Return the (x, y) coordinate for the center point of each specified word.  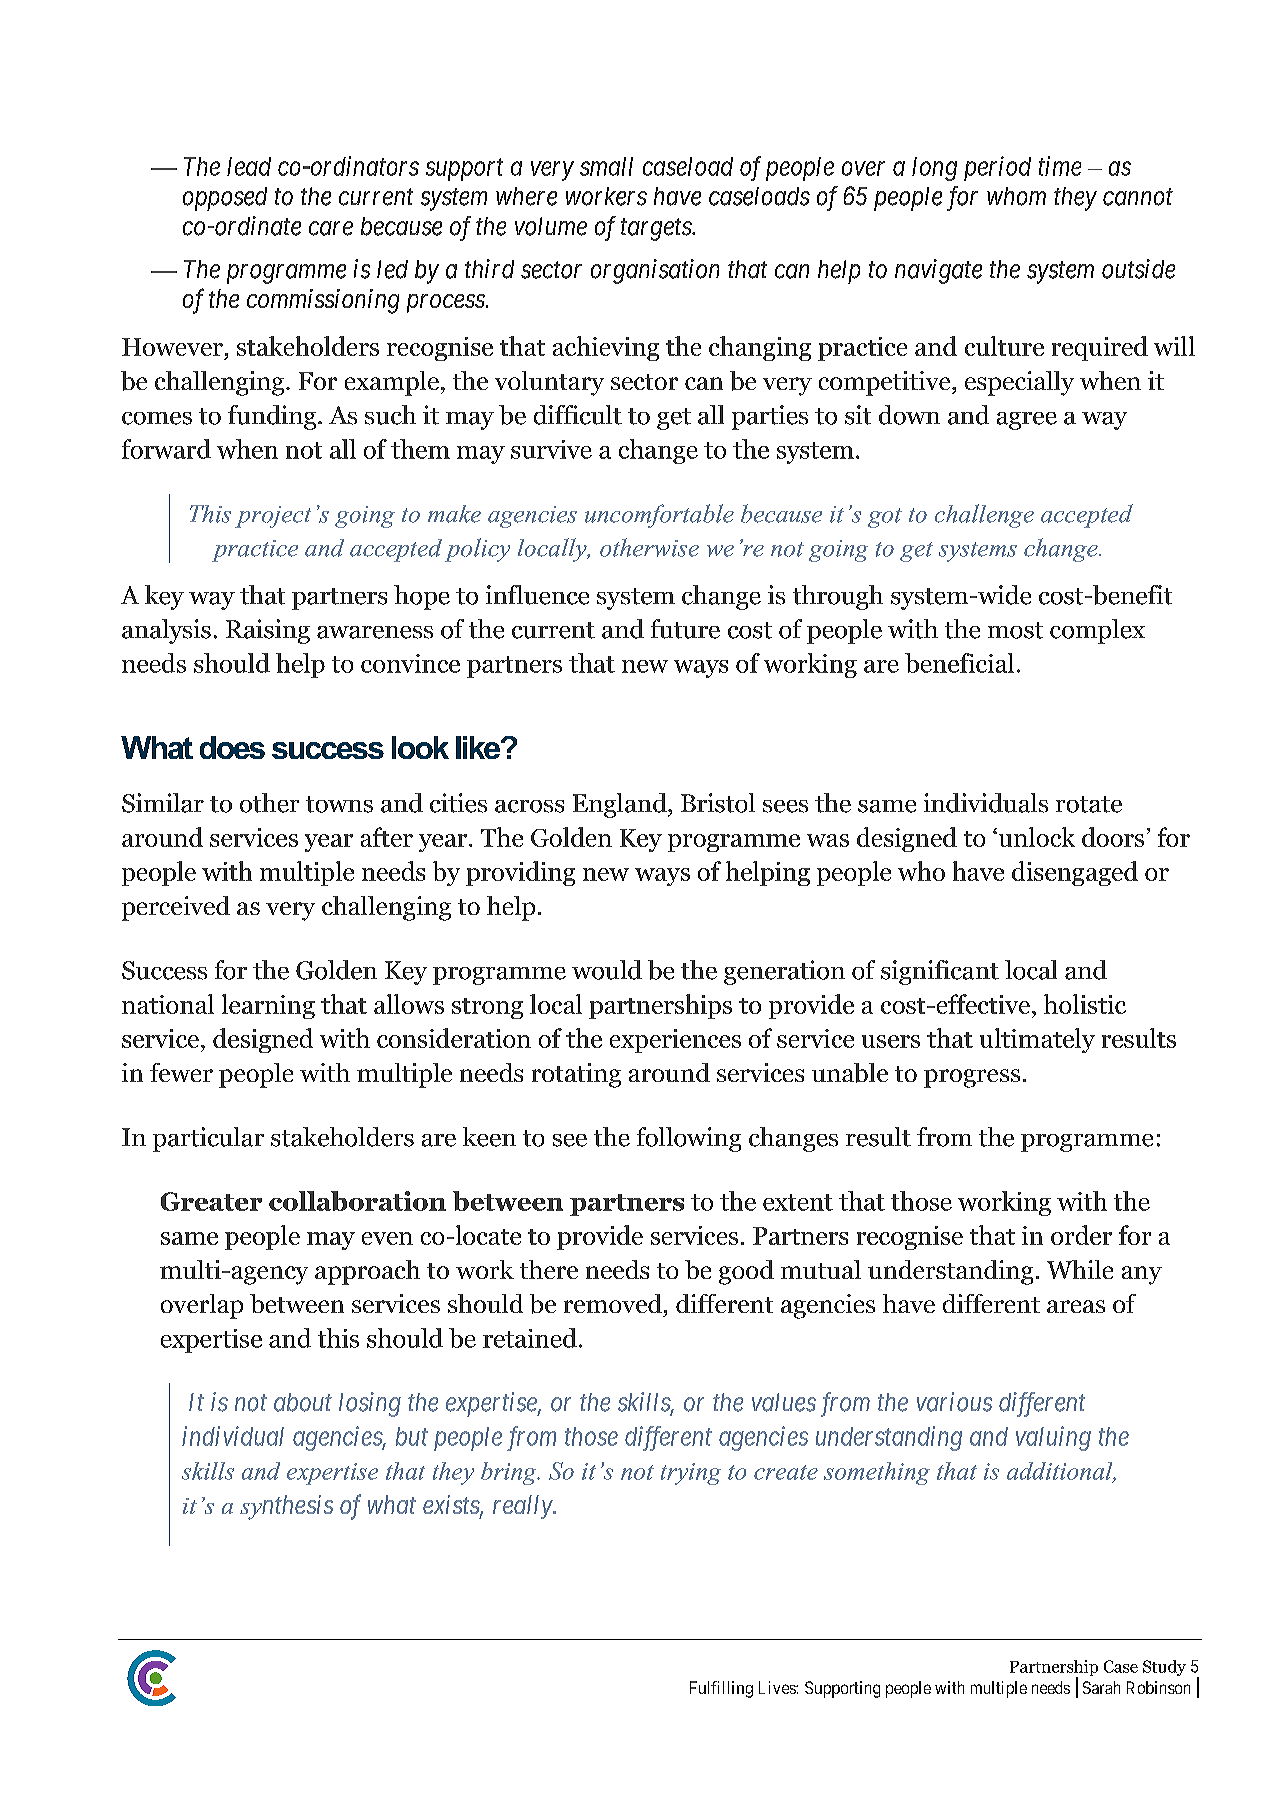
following (689, 1139)
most (1015, 630)
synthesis (286, 1507)
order (1081, 1235)
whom (1016, 196)
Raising (268, 631)
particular (208, 1139)
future (685, 629)
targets (657, 230)
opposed (225, 199)
